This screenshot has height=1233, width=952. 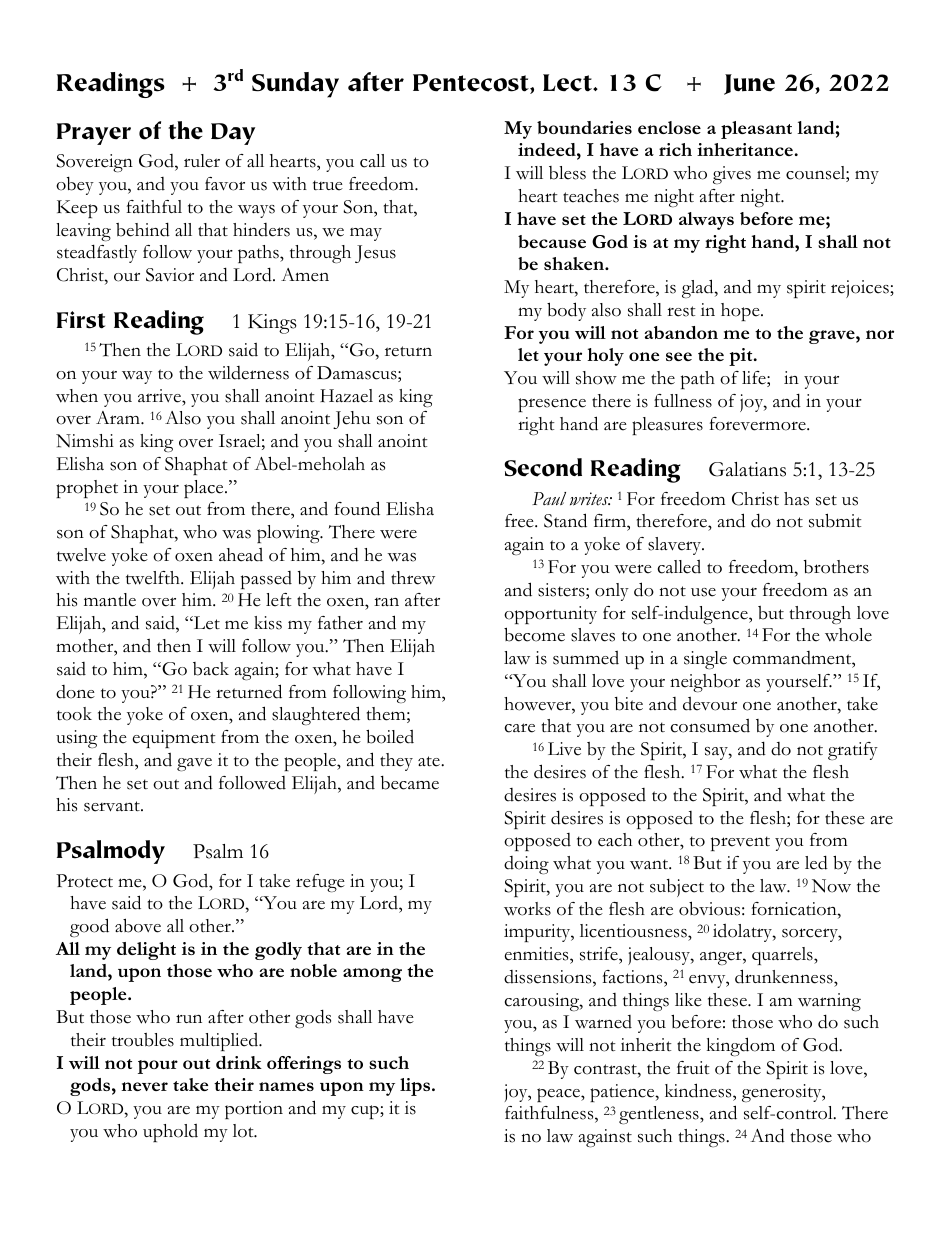 I want to click on lips, so click(x=416, y=1087).
